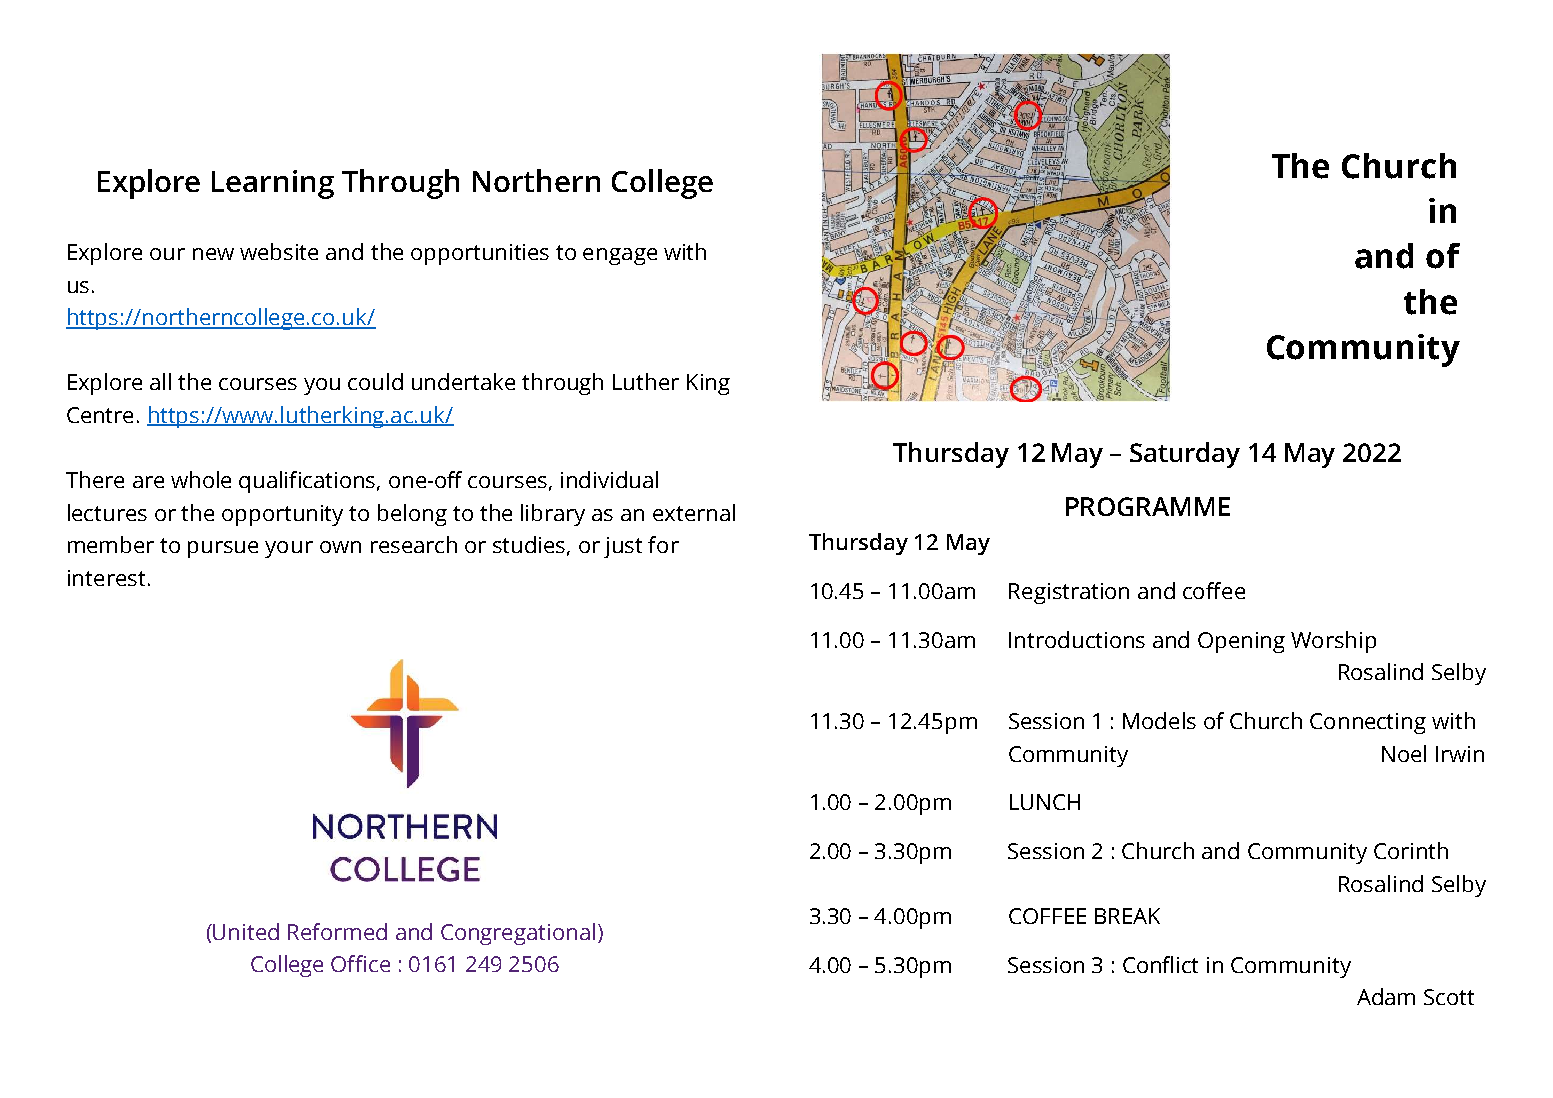 This document has width=1553, height=1098. I want to click on Office, so click(360, 963).
